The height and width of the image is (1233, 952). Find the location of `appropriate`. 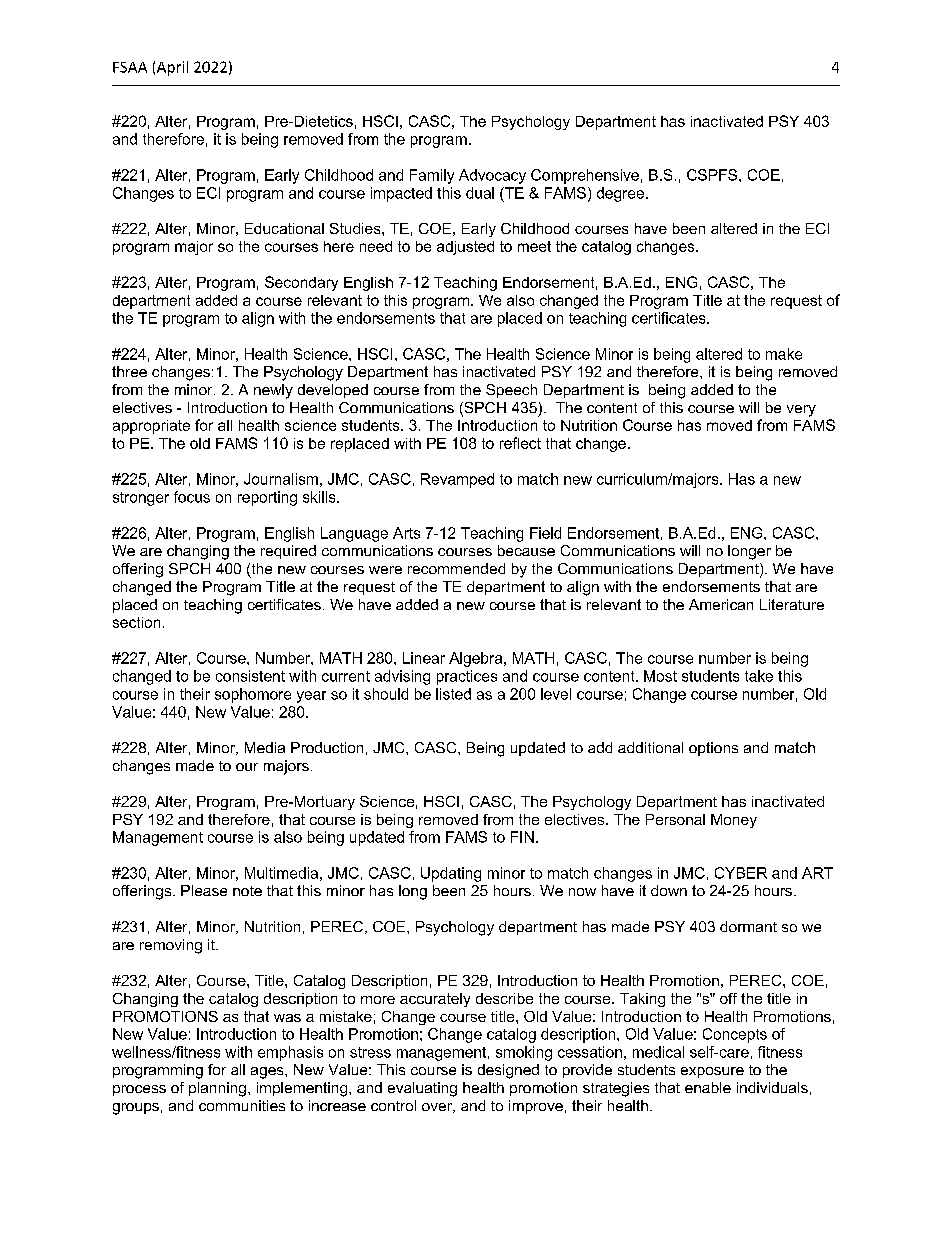

appropriate is located at coordinates (151, 427).
